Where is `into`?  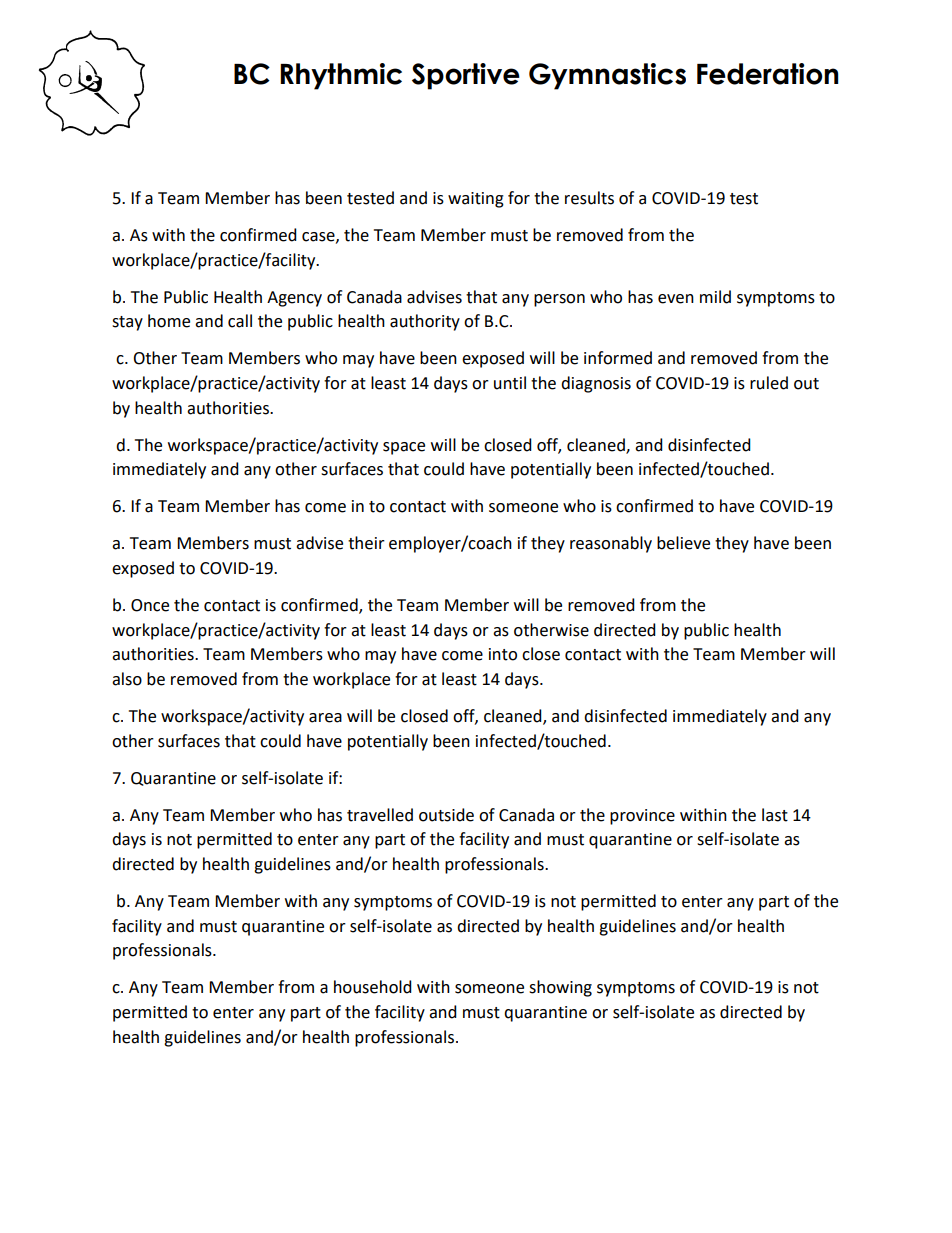
into is located at coordinates (503, 654).
